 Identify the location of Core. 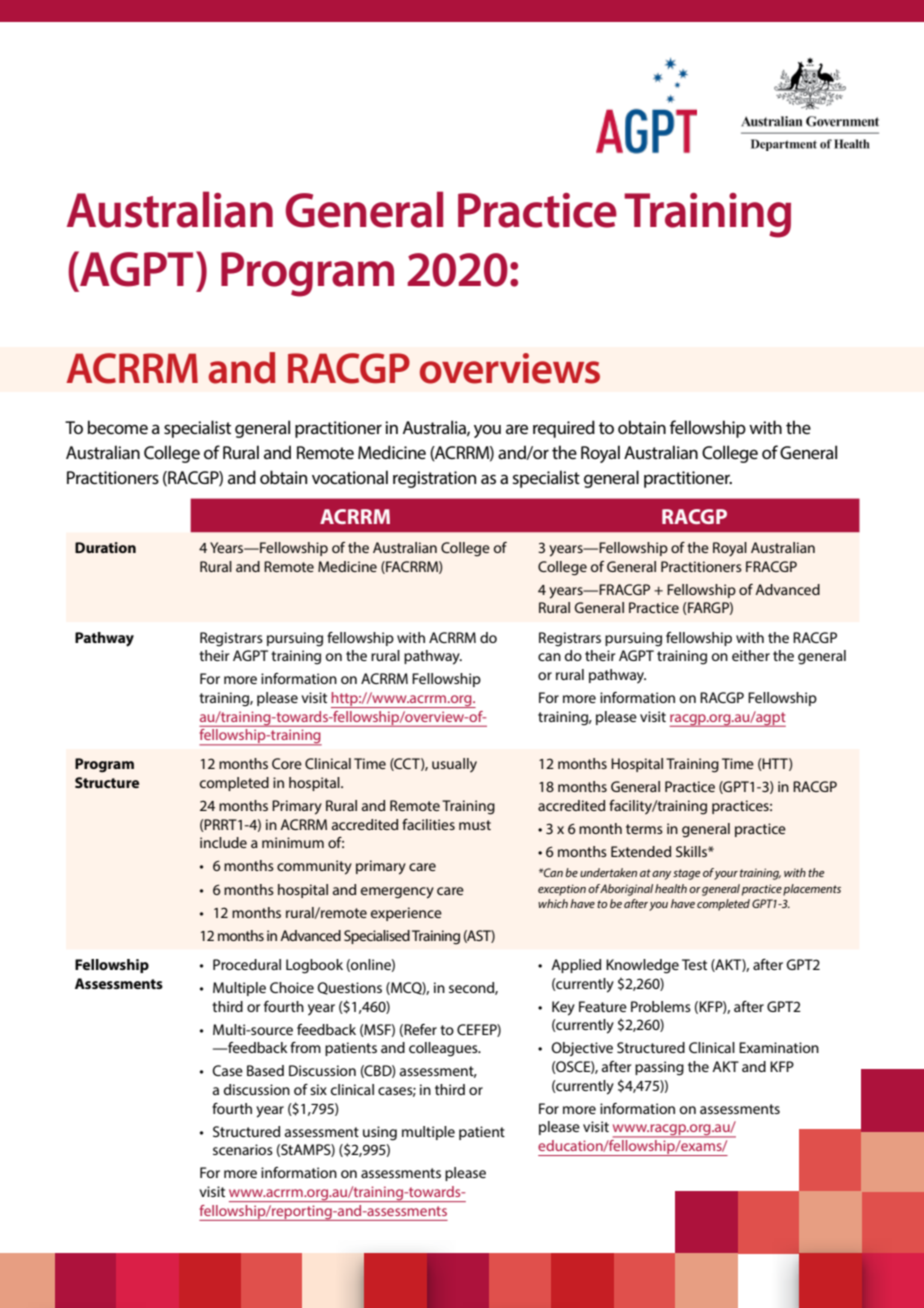
(287, 763).
